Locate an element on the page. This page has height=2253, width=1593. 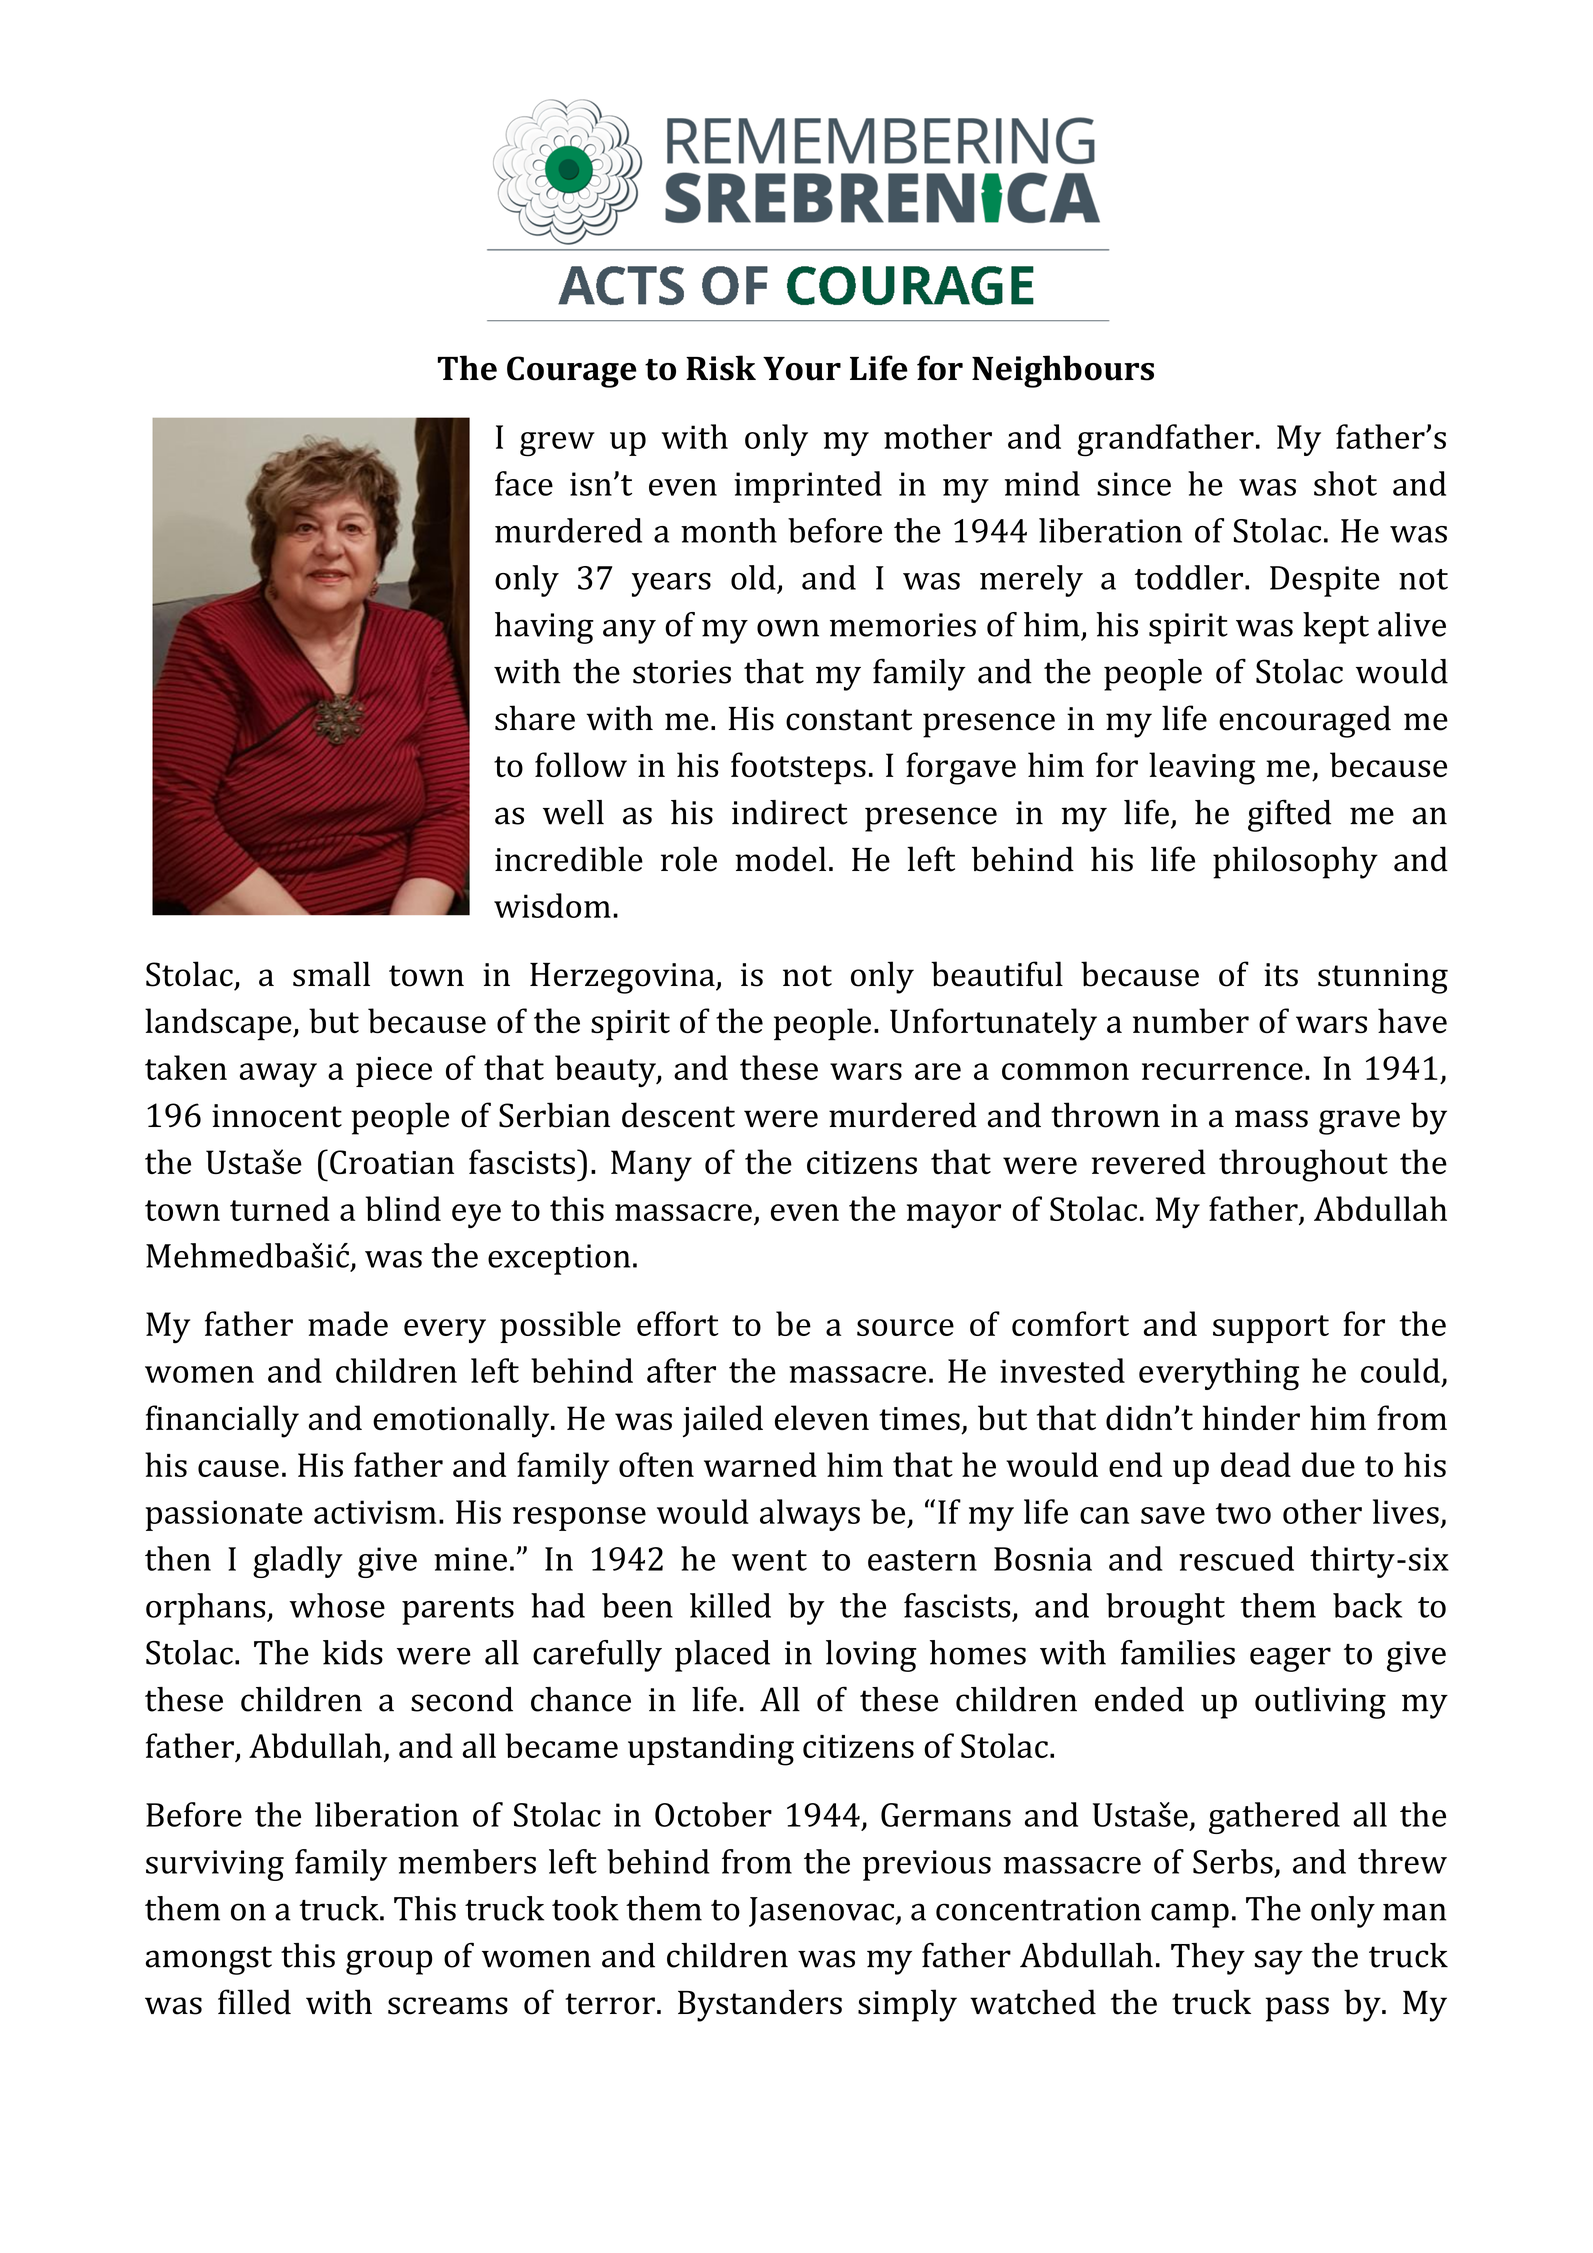
Bystanders is located at coordinates (760, 2005).
